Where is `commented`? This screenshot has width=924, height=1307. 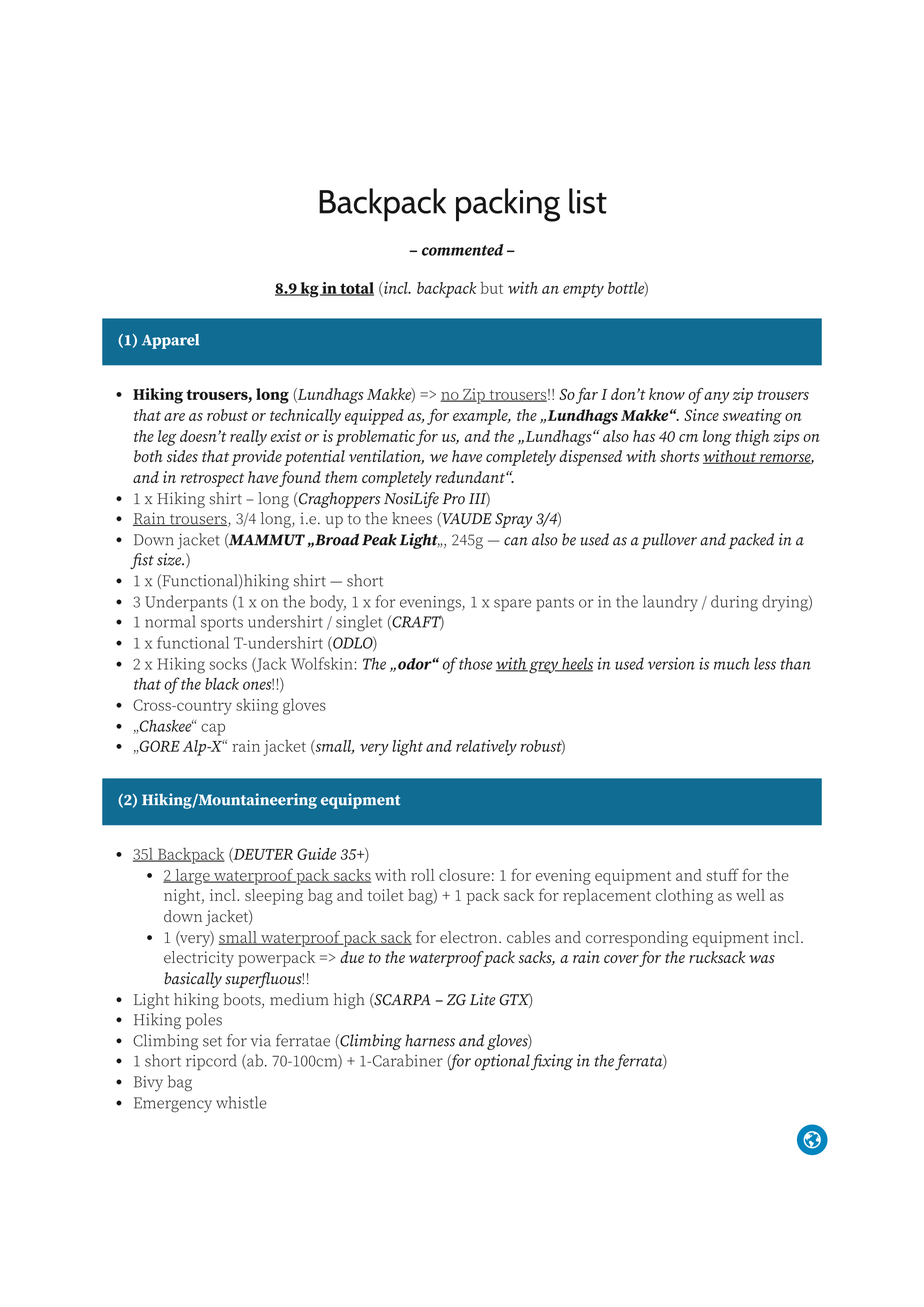 commented is located at coordinates (462, 250).
